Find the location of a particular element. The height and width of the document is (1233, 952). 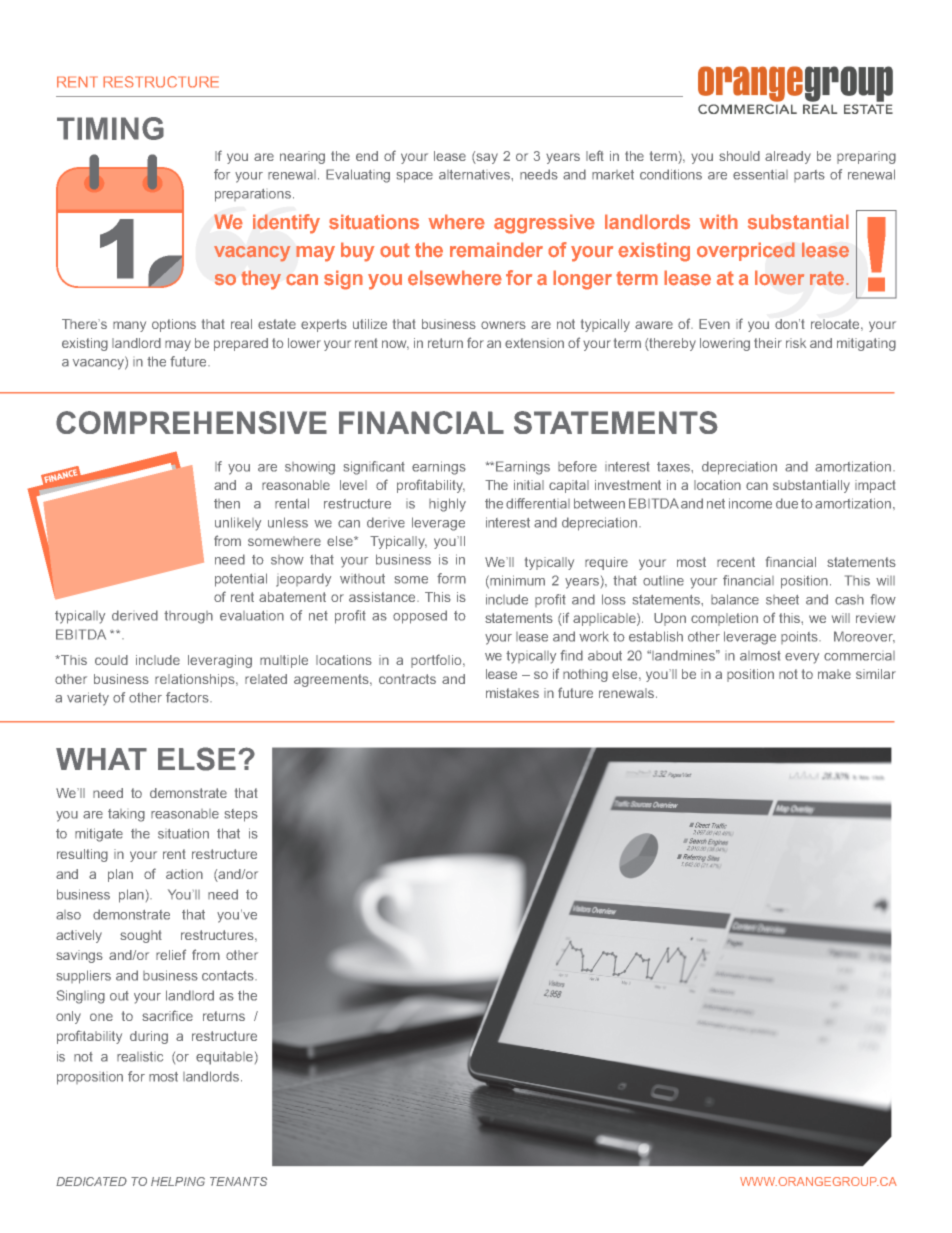

make is located at coordinates (834, 674).
